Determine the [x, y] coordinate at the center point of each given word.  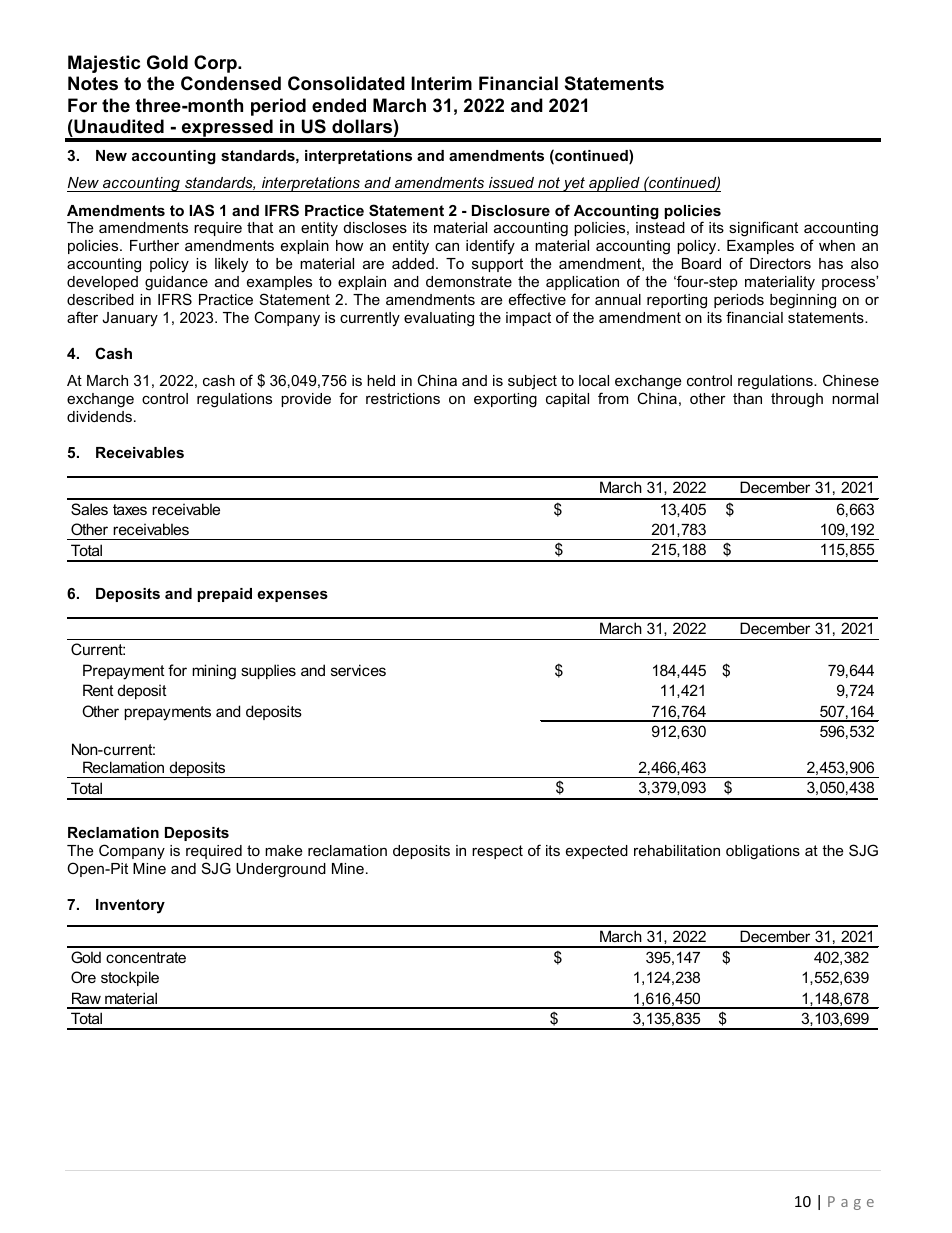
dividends [99, 416]
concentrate [146, 957]
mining [214, 672]
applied [614, 184]
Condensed [231, 83]
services [358, 670]
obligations [763, 852]
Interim [441, 83]
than [747, 398]
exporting [505, 400]
